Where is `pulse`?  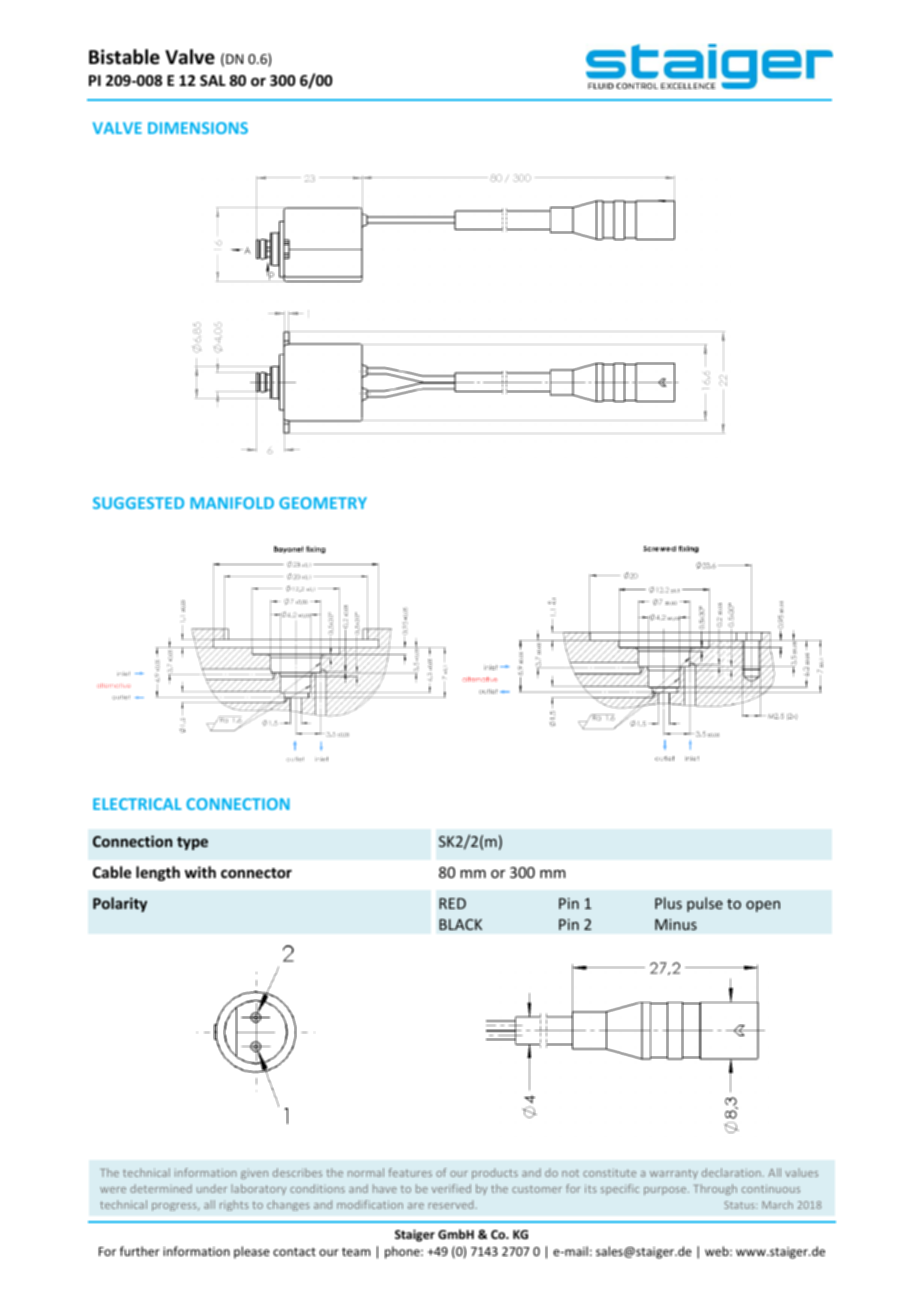 pulse is located at coordinates (705, 904).
